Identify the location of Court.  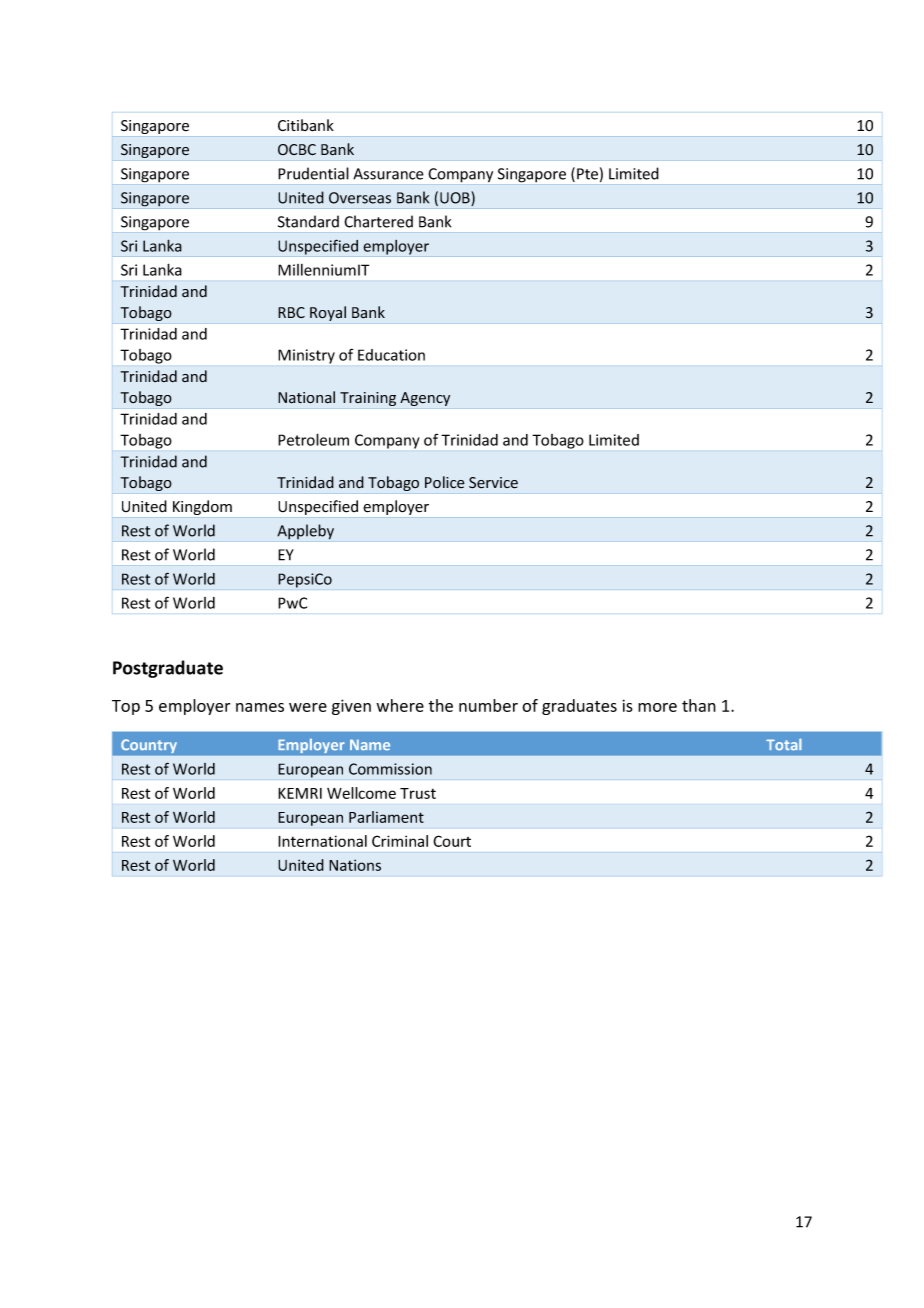
(452, 841).
